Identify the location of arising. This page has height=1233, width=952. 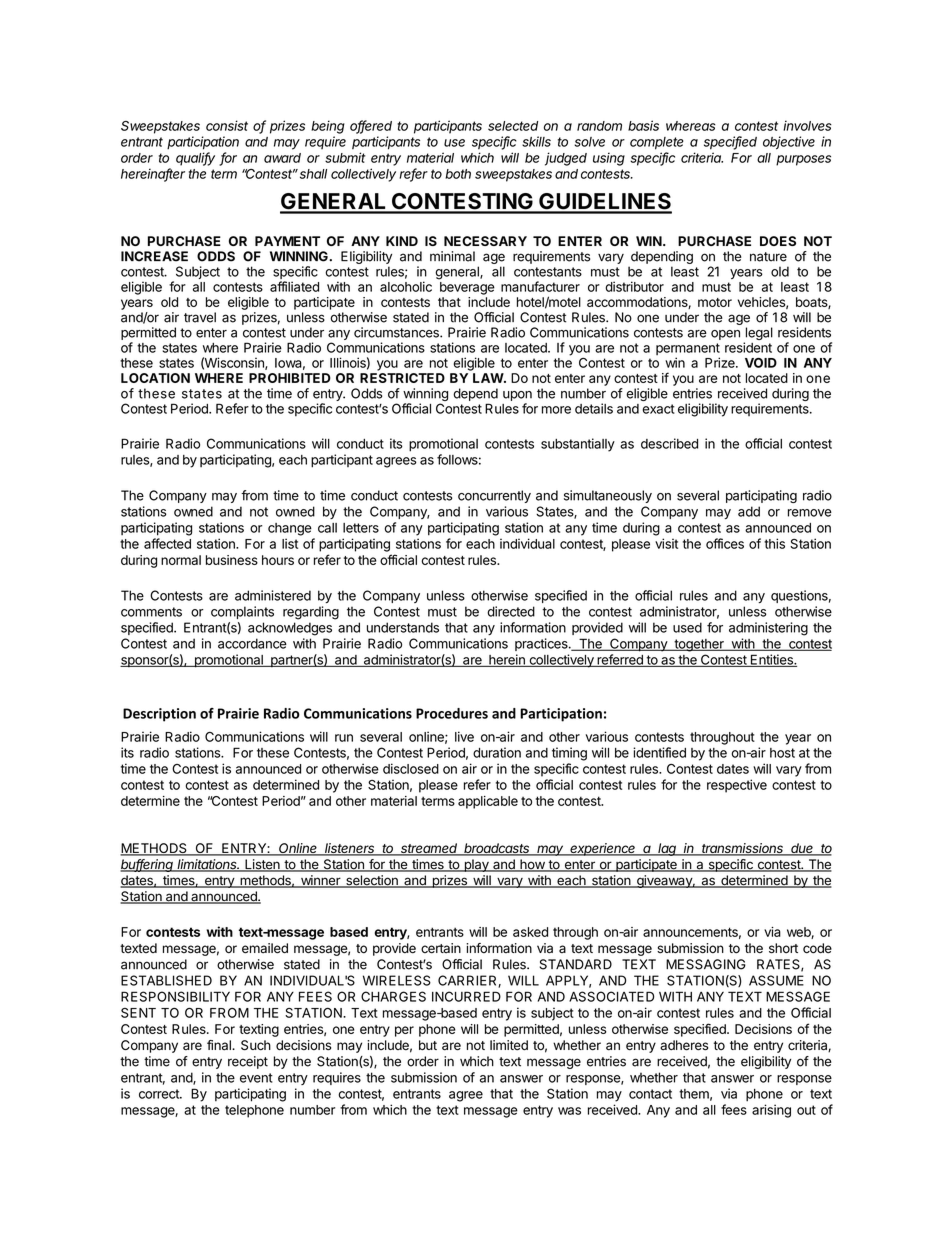
(771, 1111).
